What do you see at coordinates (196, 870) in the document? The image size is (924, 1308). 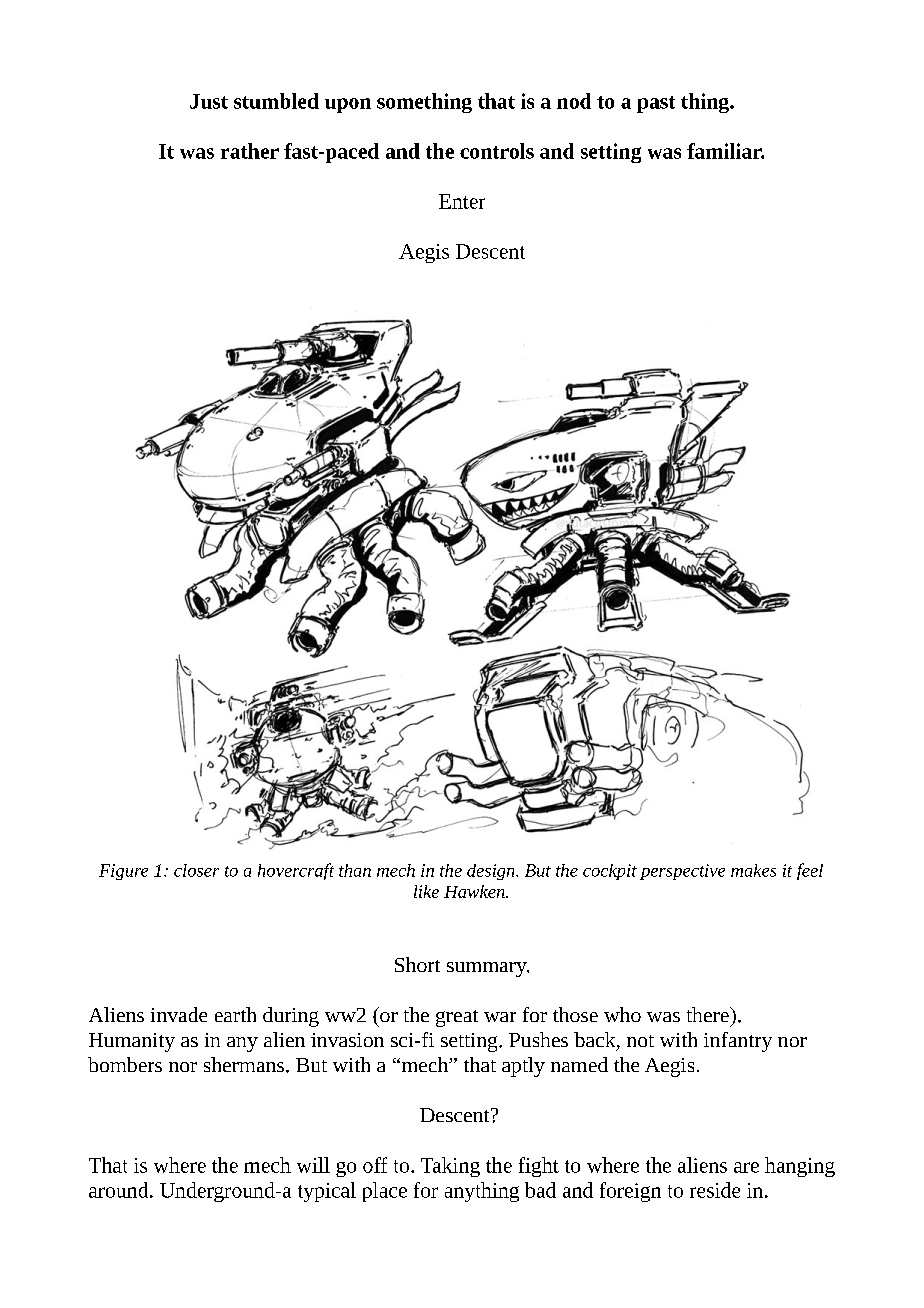 I see `closer` at bounding box center [196, 870].
